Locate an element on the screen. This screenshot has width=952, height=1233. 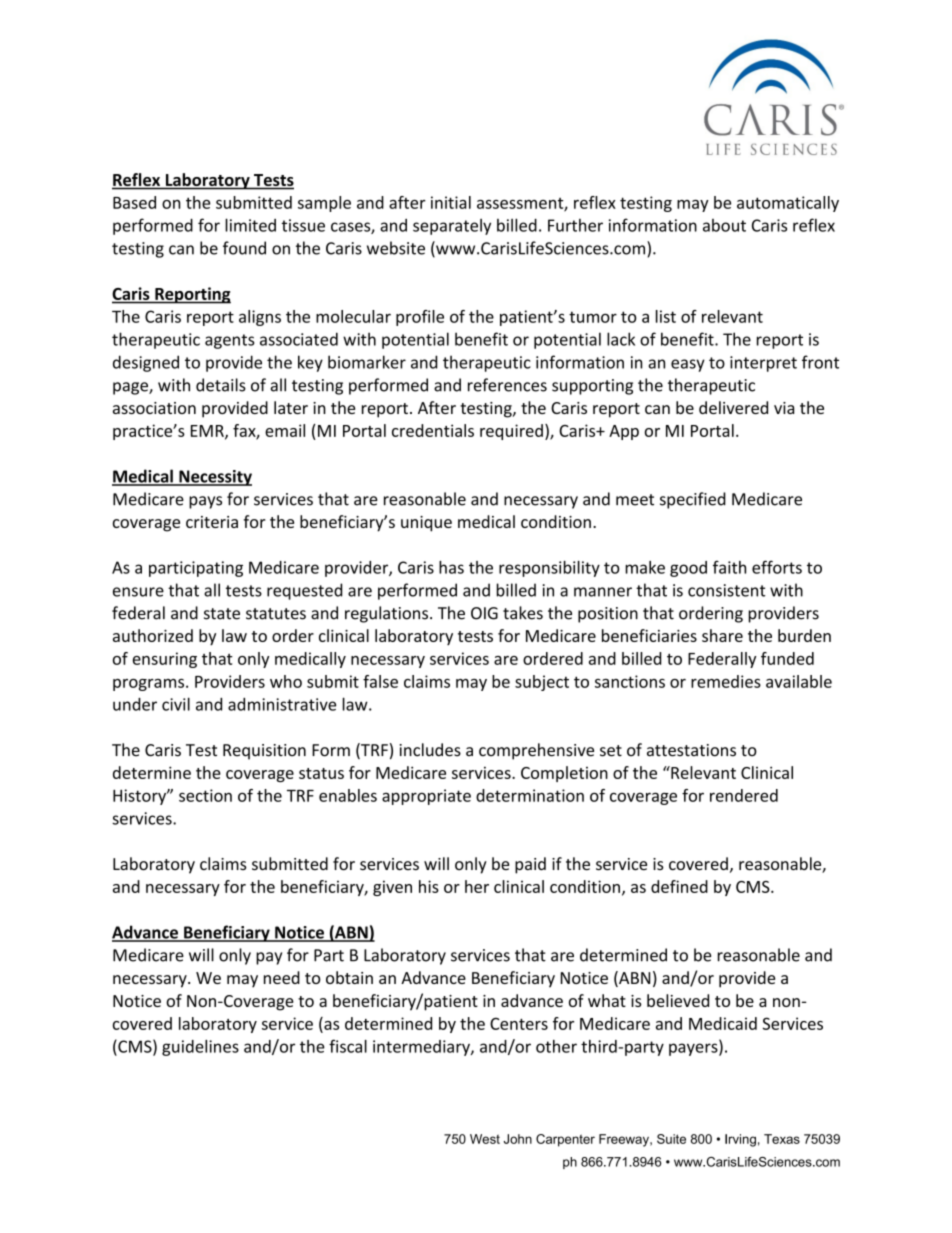
guidelines is located at coordinates (200, 1048).
